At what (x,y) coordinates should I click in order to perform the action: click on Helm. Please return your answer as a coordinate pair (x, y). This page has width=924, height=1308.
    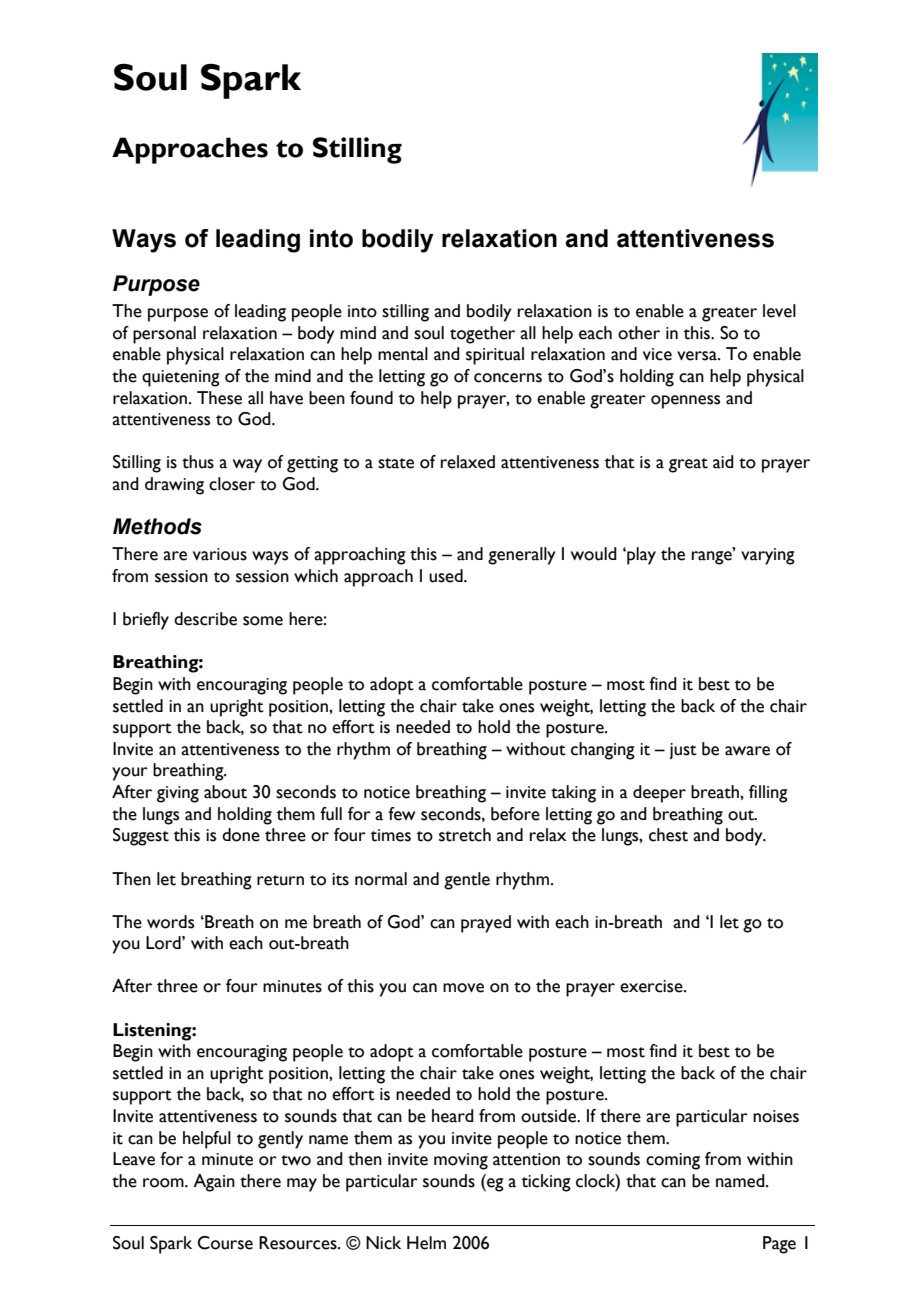
    Looking at the image, I should click on (426, 1243).
